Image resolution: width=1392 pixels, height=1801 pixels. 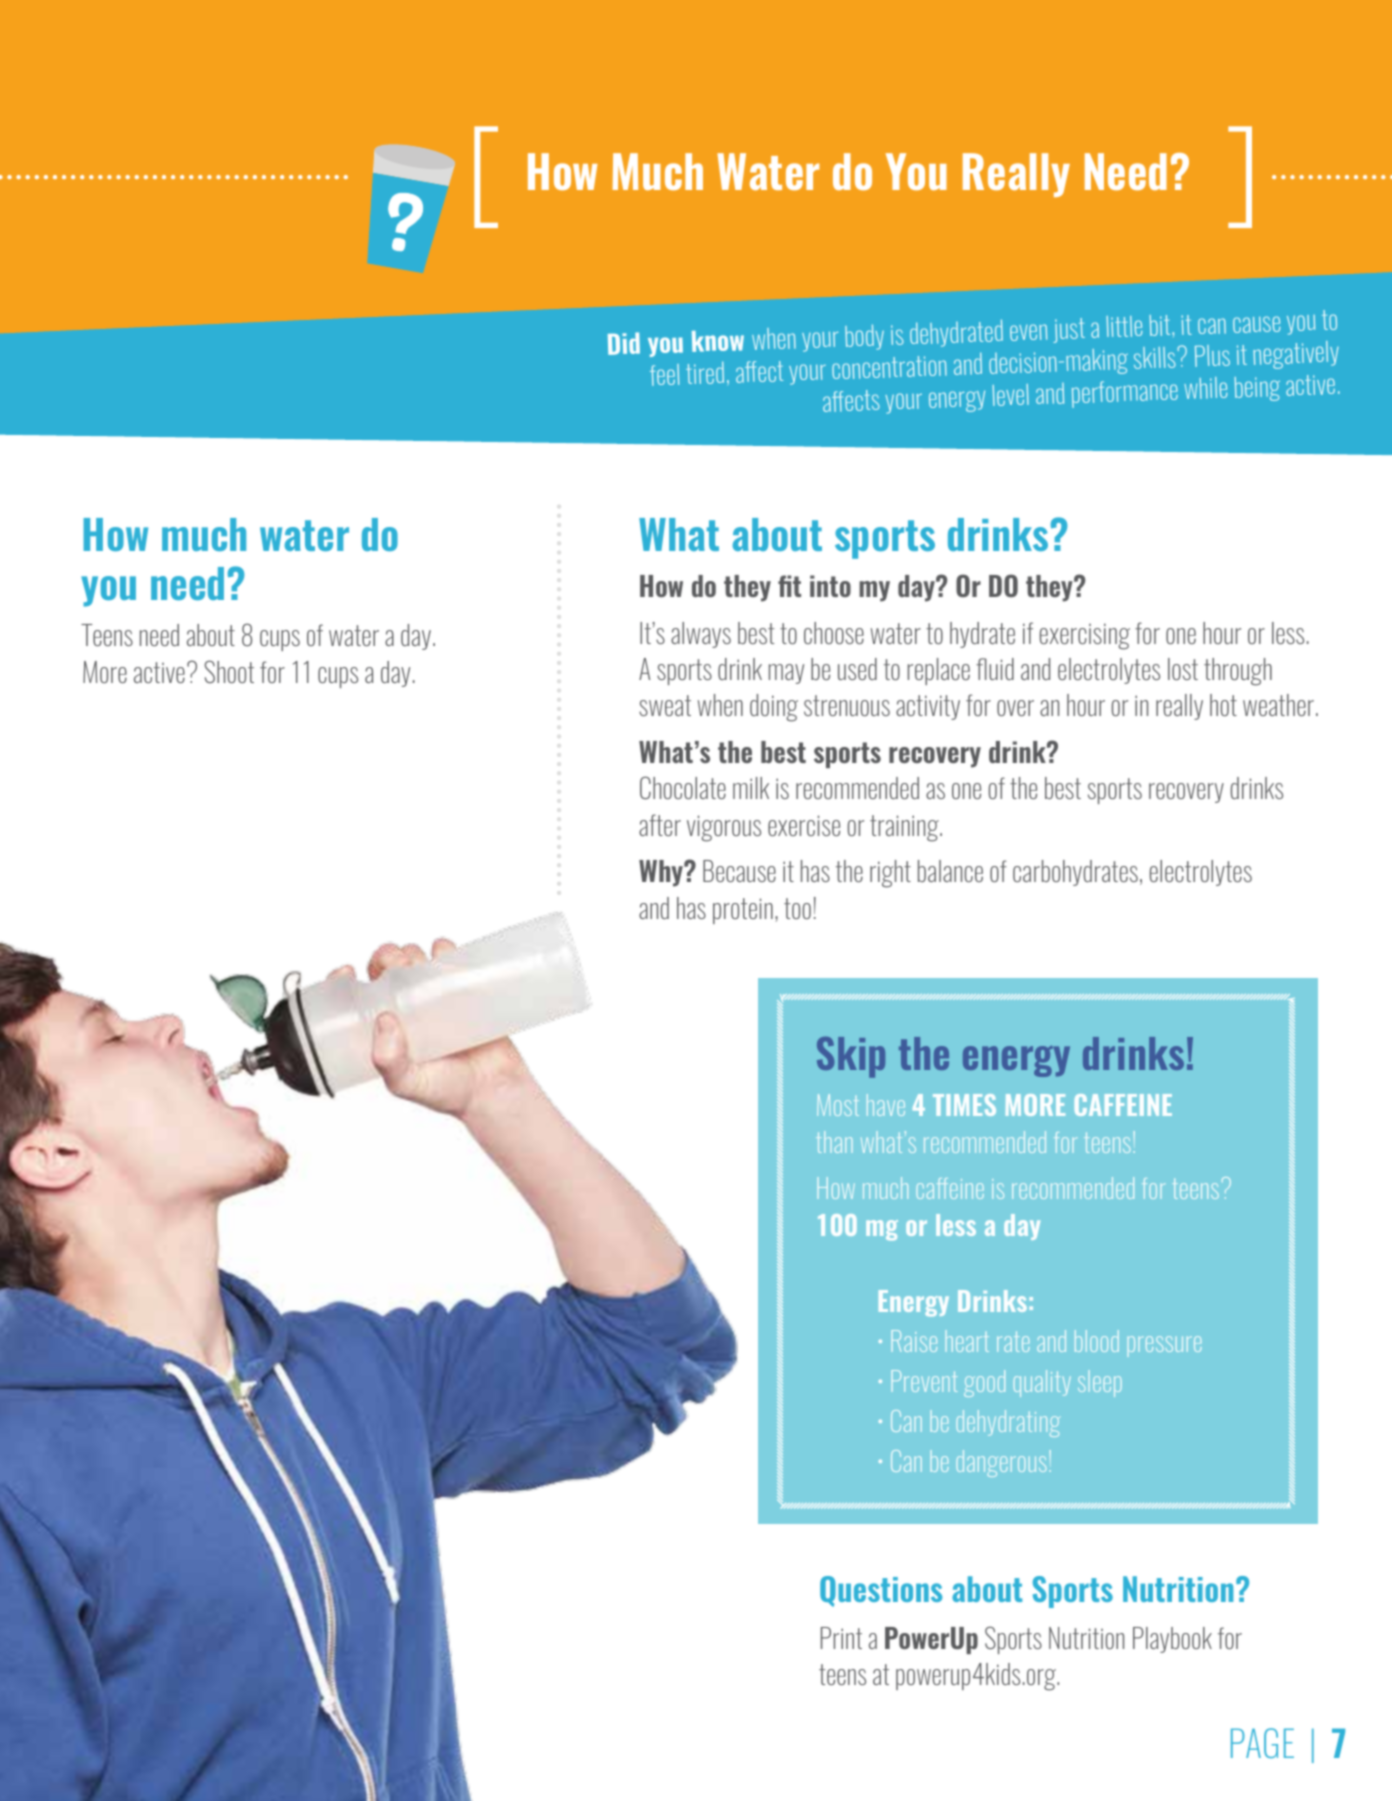 What do you see at coordinates (984, 1383) in the document?
I see `good` at bounding box center [984, 1383].
